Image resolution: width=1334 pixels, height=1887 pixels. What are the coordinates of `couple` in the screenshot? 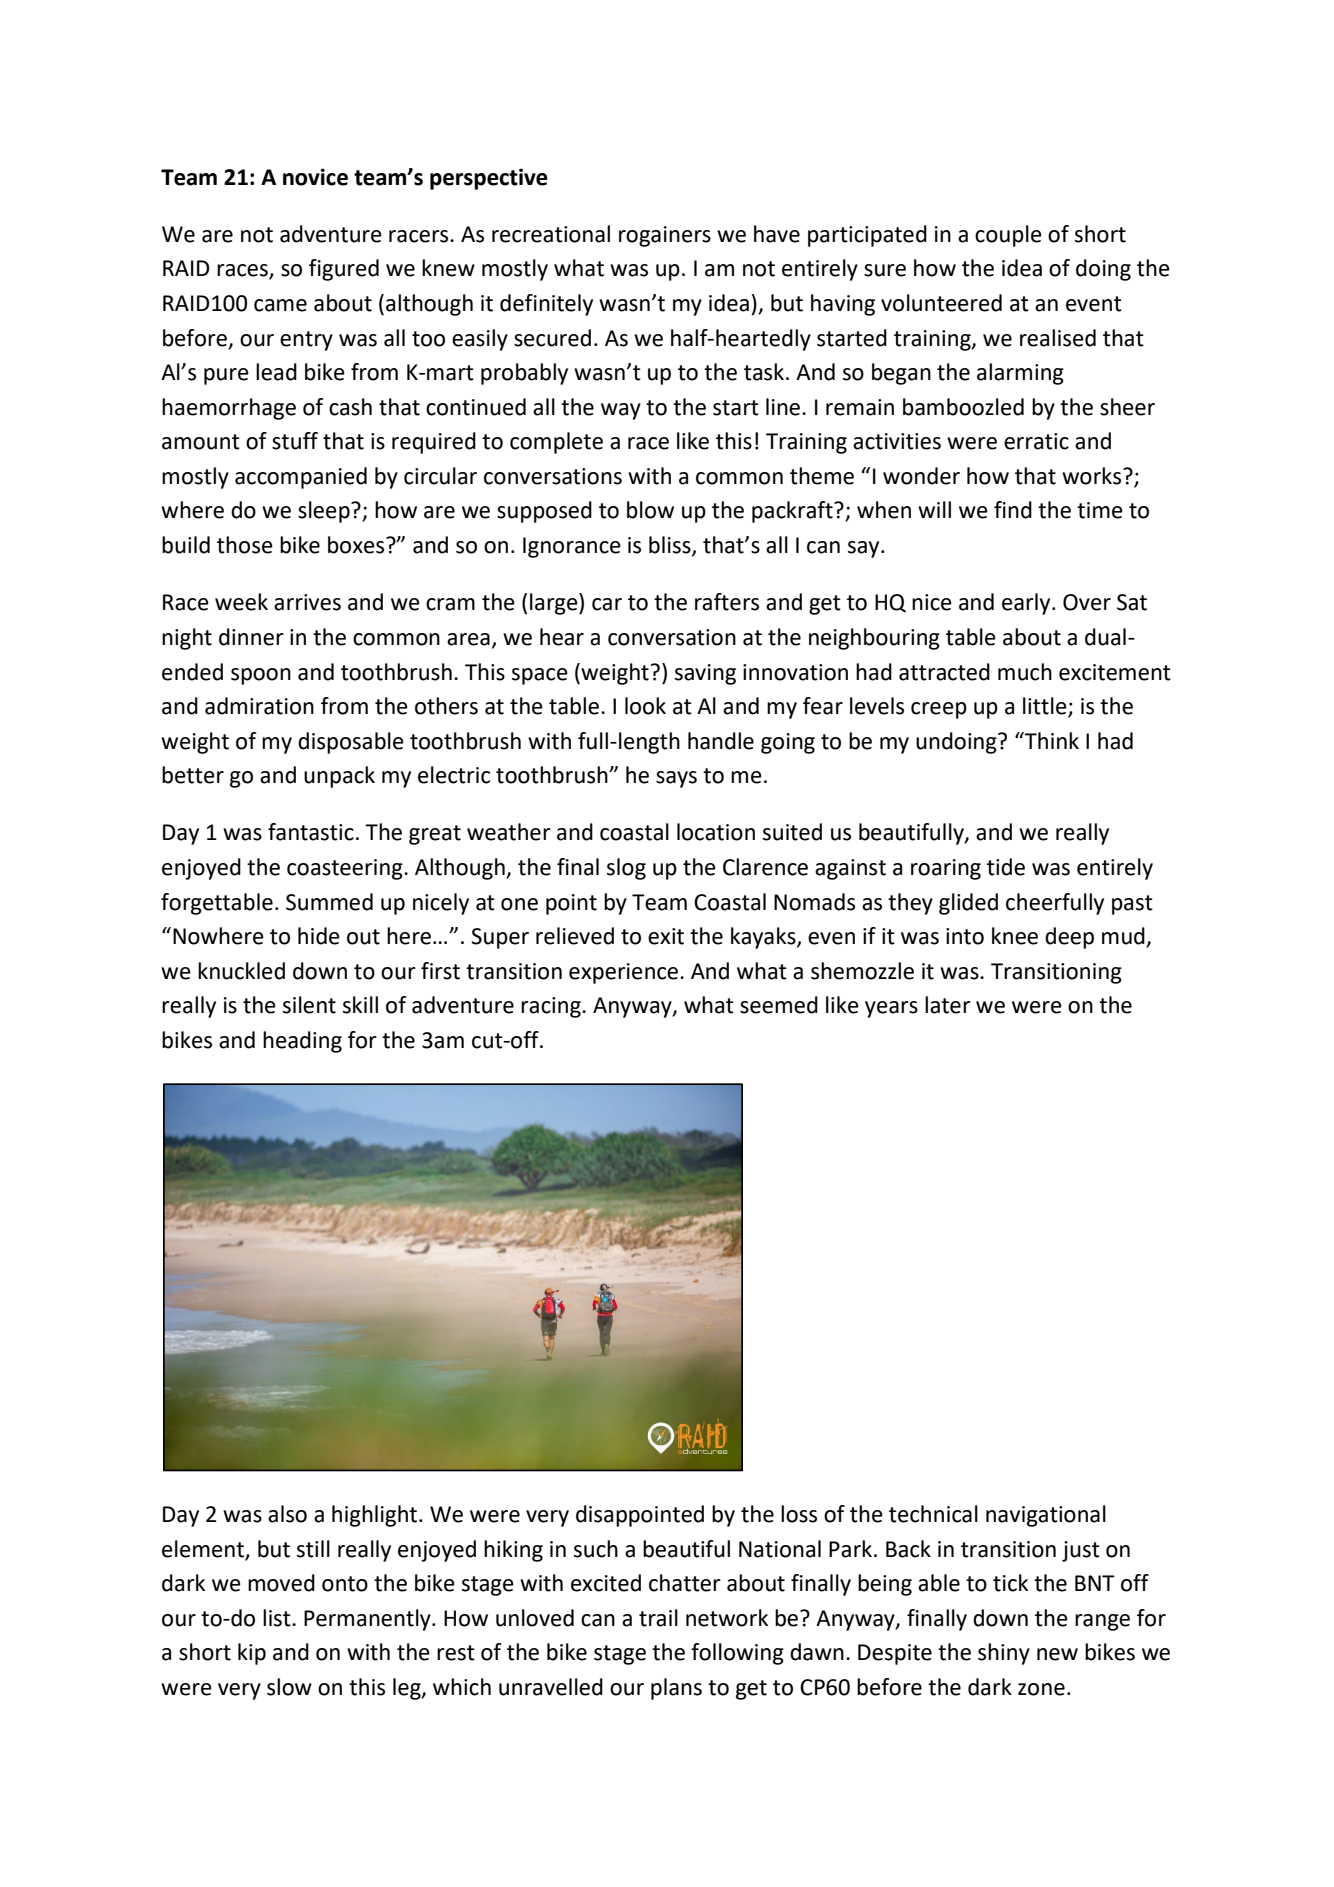 It's located at (1008, 236).
